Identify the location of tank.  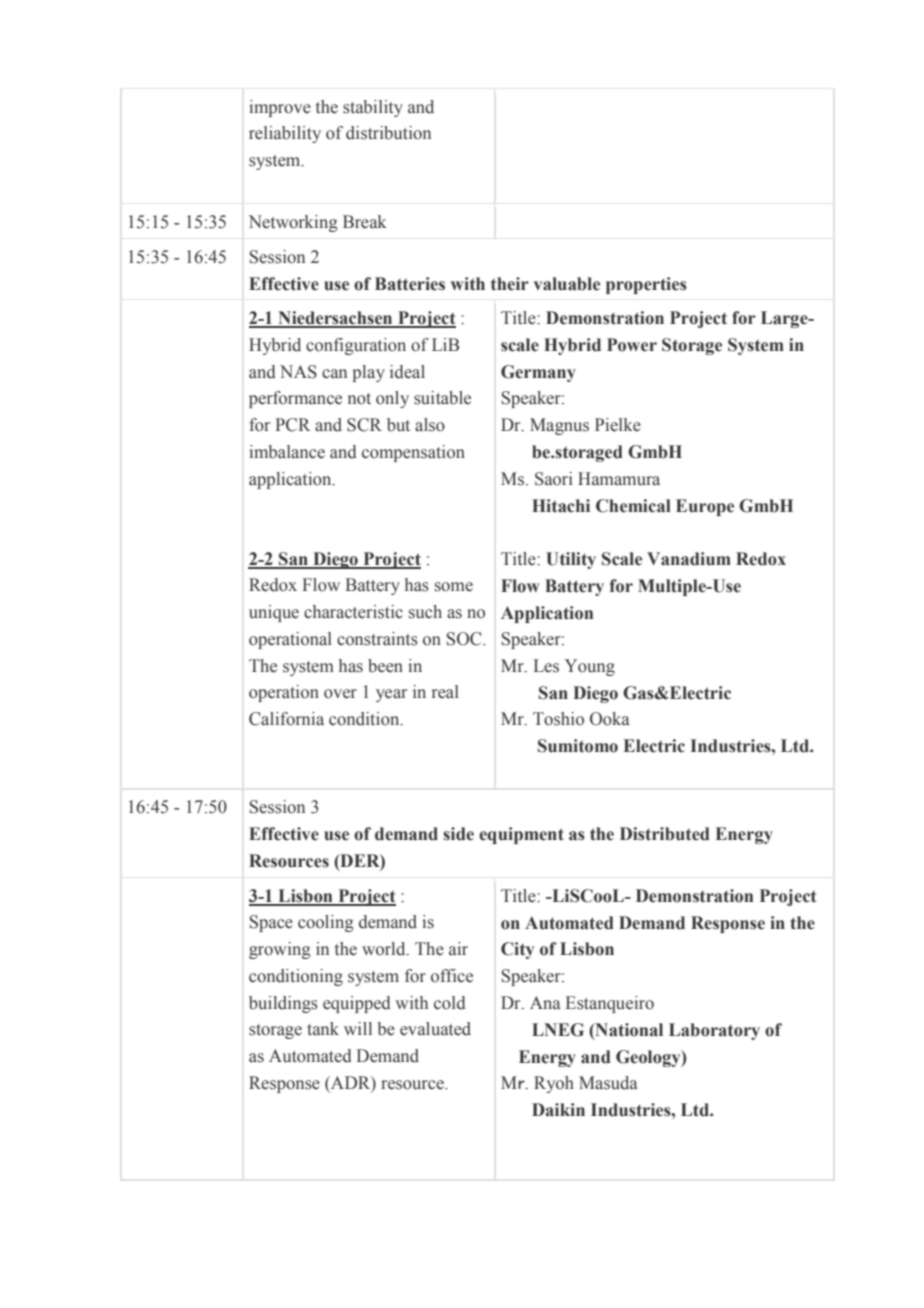
(323, 1028).
